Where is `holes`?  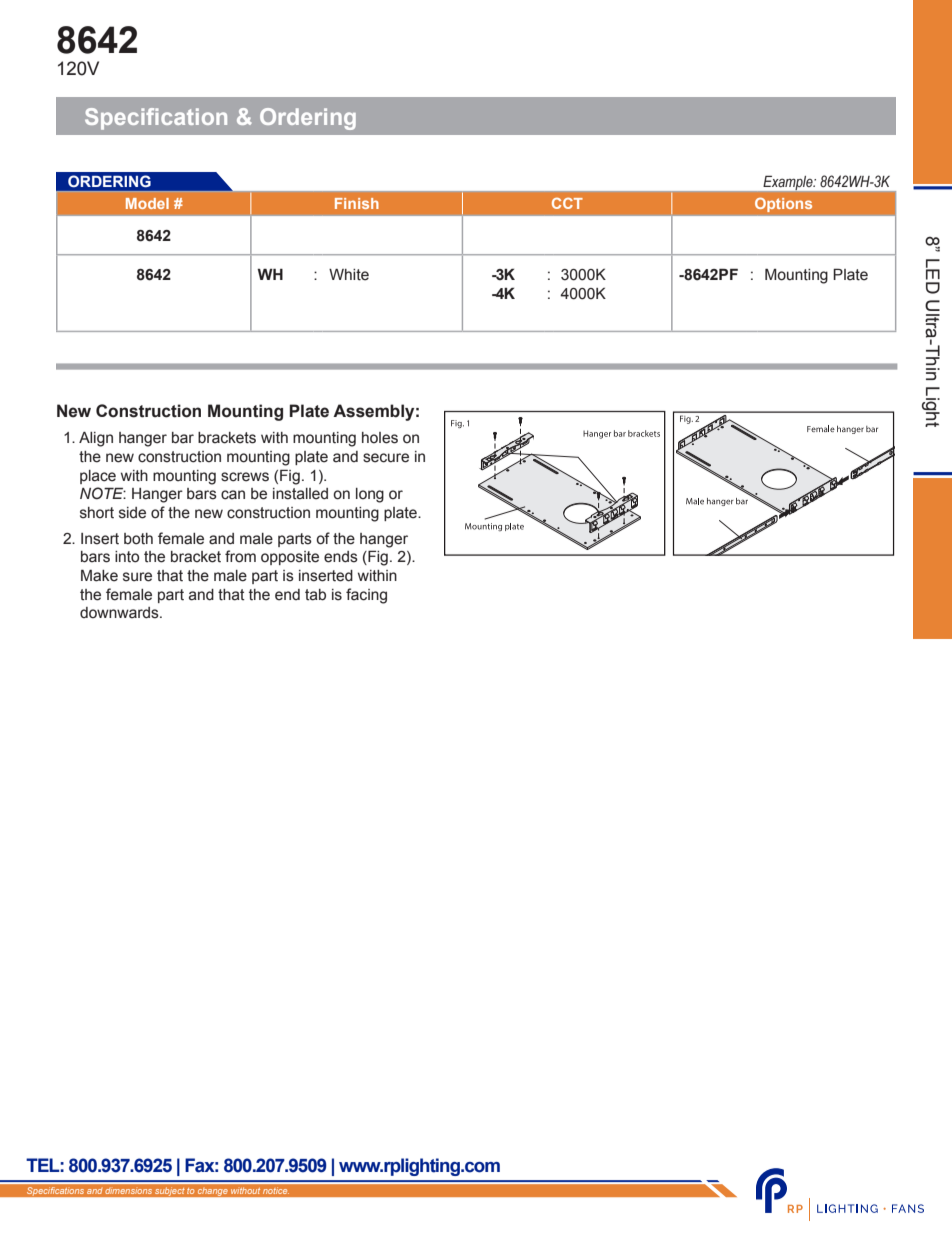
holes is located at coordinates (380, 438).
